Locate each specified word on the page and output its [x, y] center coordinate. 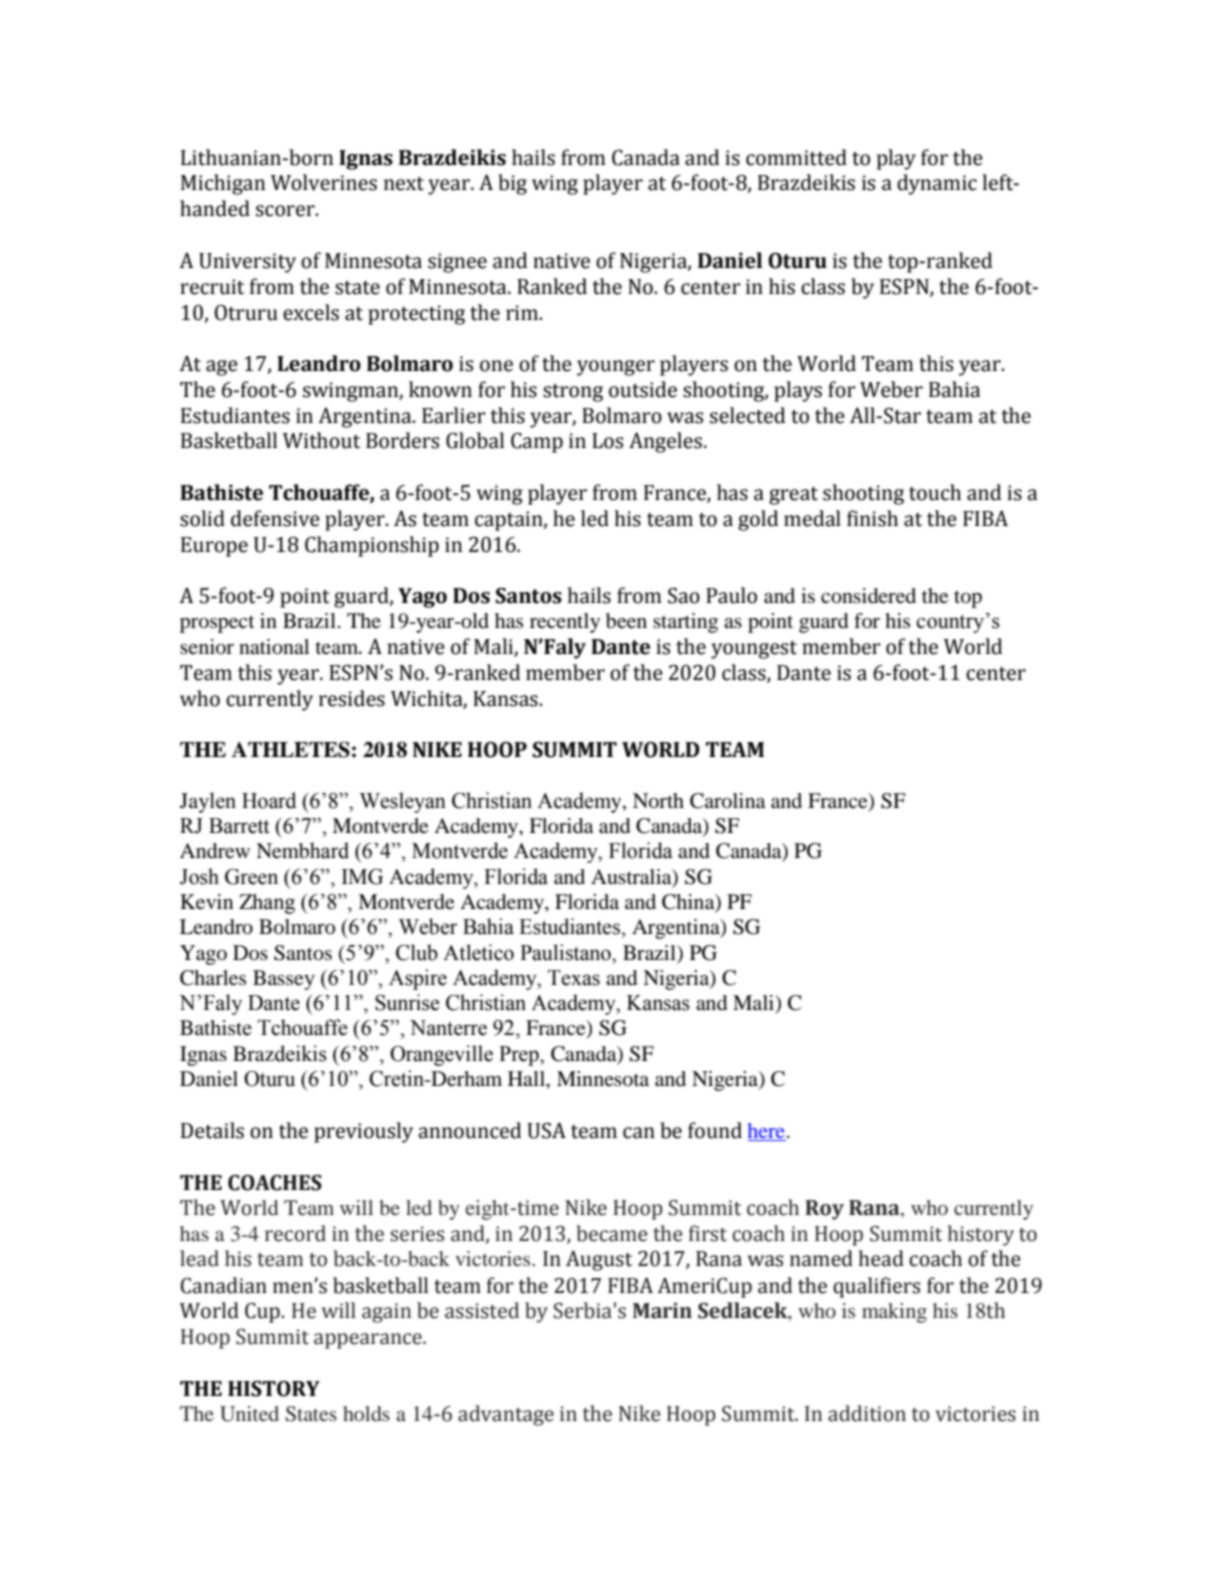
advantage [506, 1415]
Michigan [223, 184]
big [512, 184]
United [249, 1414]
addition [867, 1413]
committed [796, 157]
